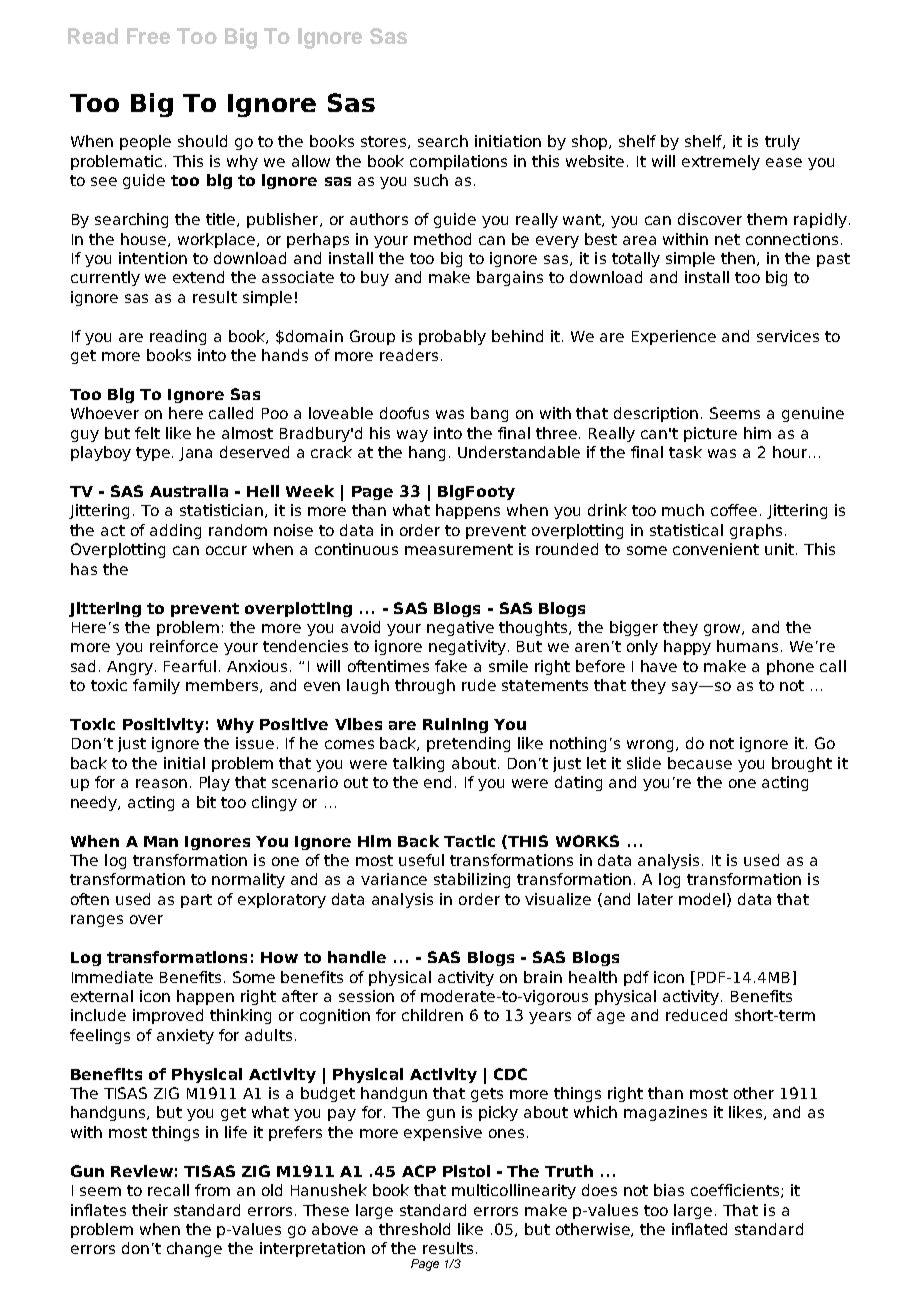 The image size is (924, 1308). I want to click on Free, so click(148, 36).
